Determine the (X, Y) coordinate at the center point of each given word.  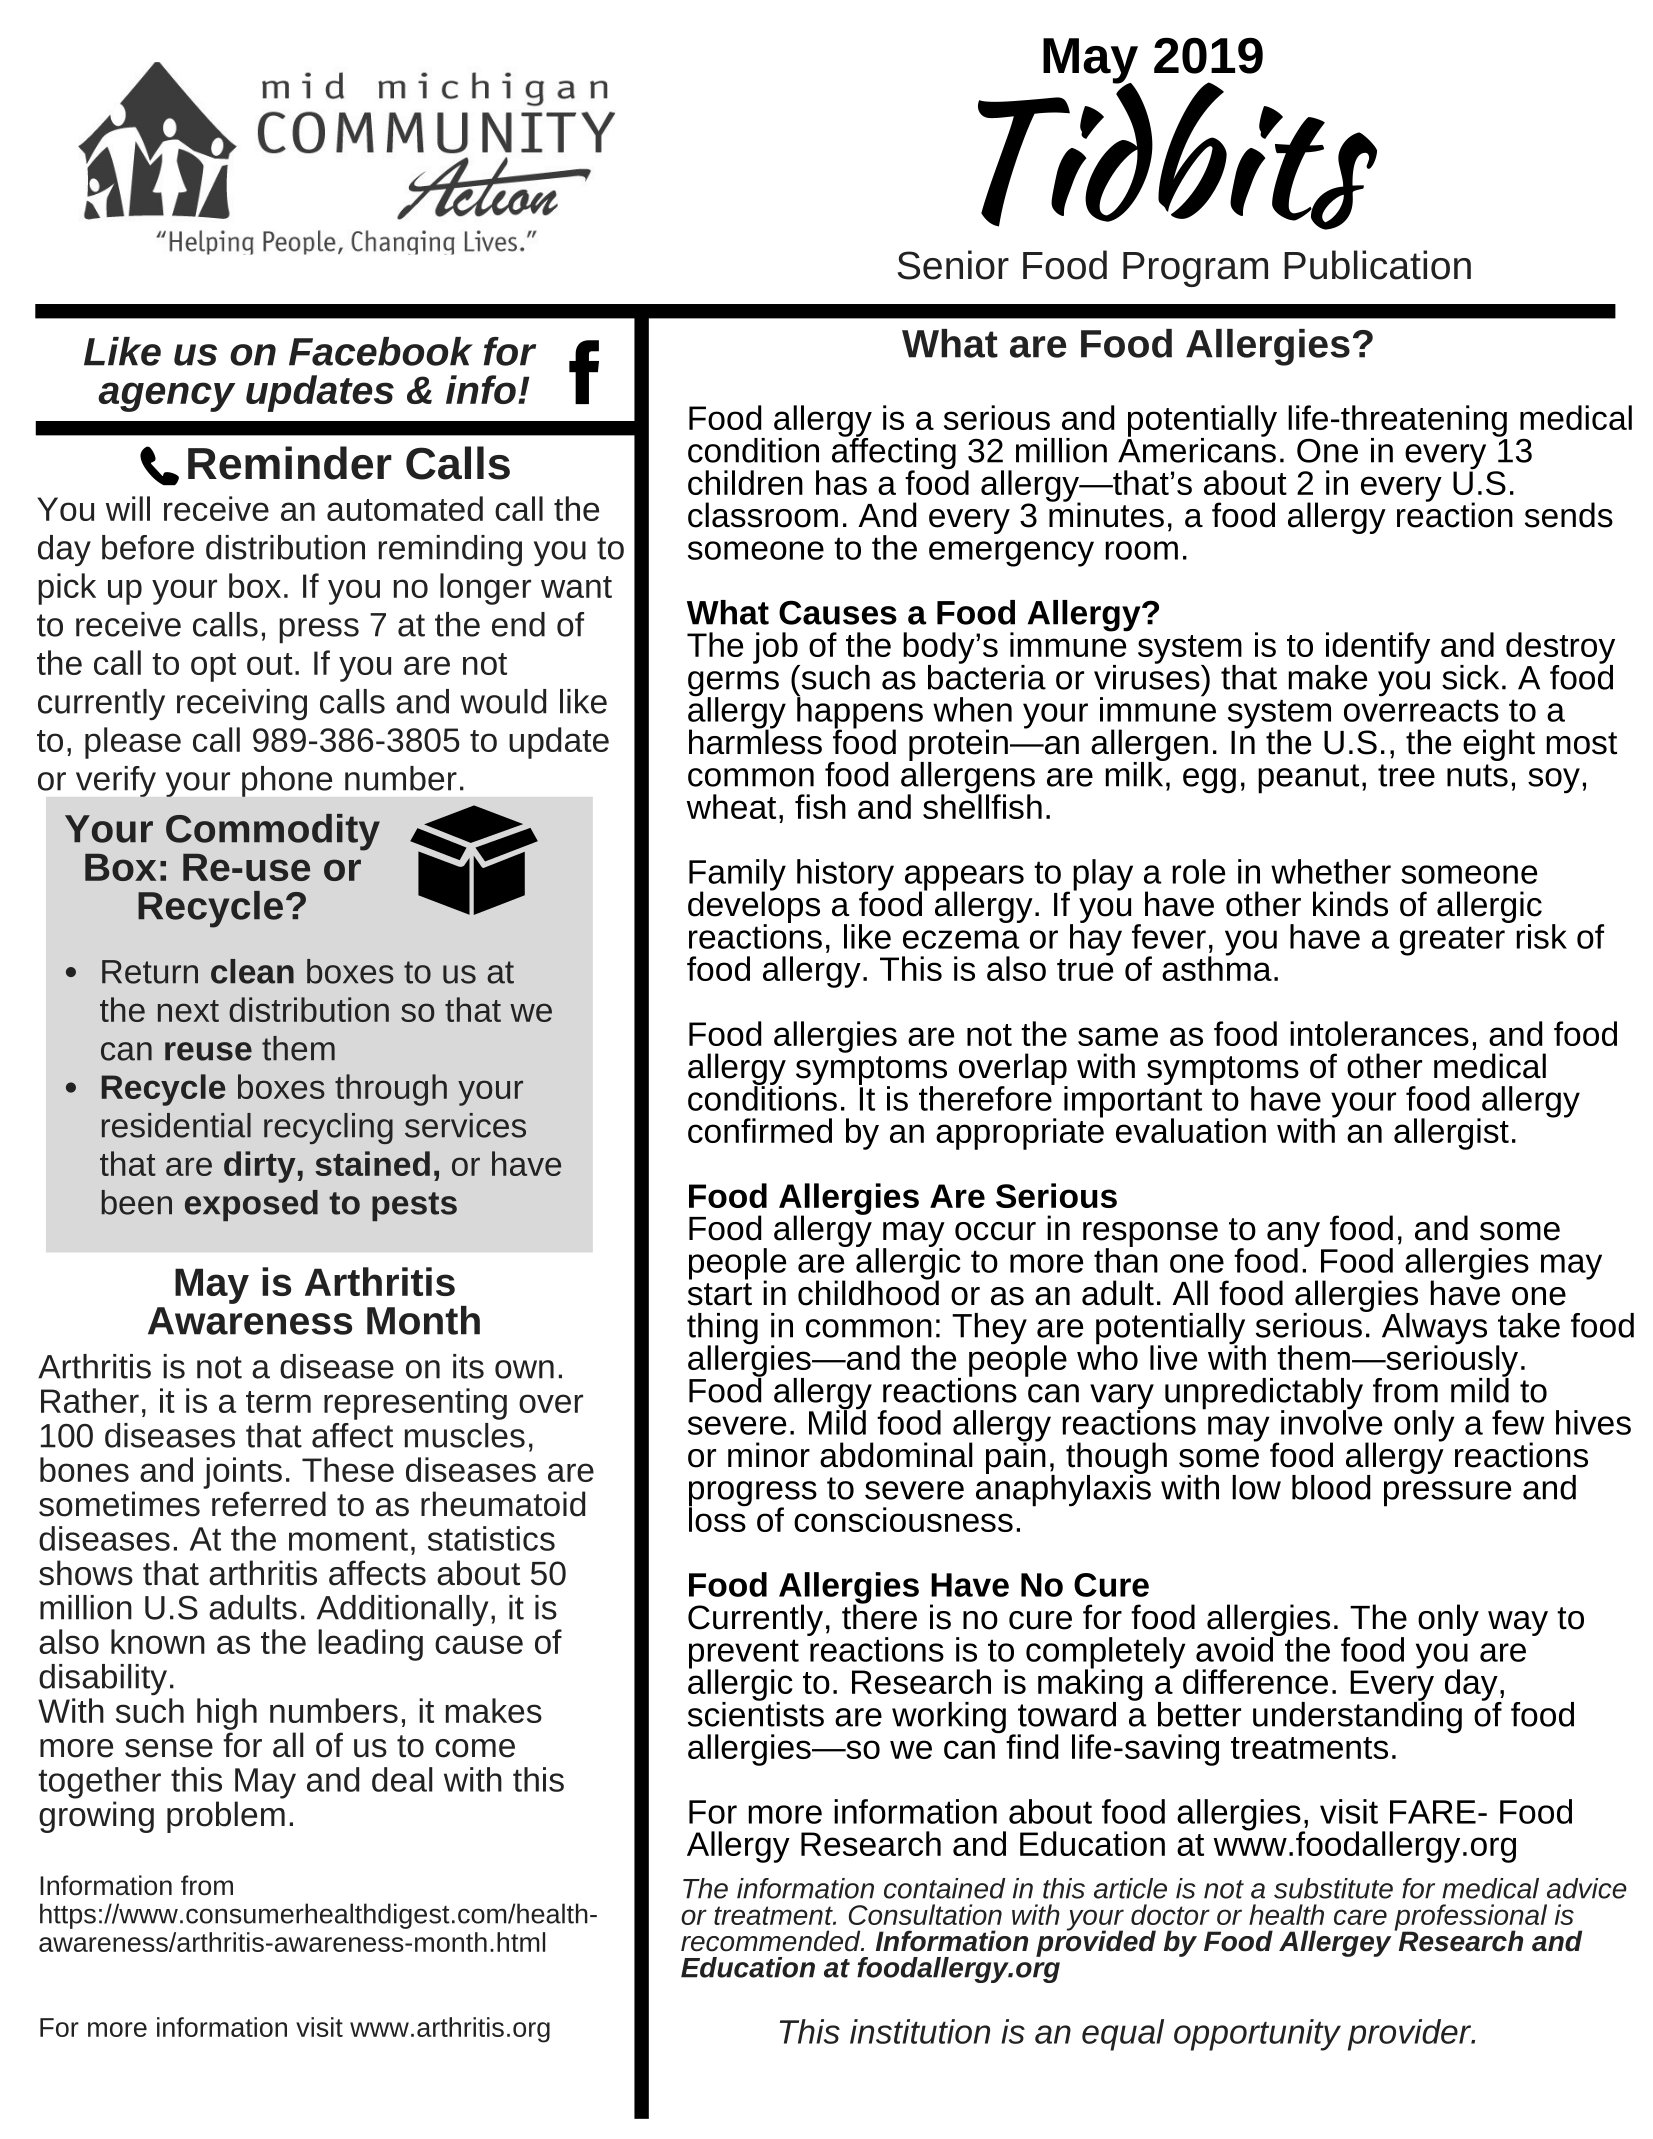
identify (1378, 649)
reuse (208, 1051)
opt (213, 667)
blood (1331, 1487)
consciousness (903, 1519)
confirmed (760, 1130)
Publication (1377, 265)
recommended (772, 1941)
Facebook (381, 351)
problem (226, 1817)
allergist (1451, 1134)
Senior (953, 265)
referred (269, 1504)
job (776, 649)
